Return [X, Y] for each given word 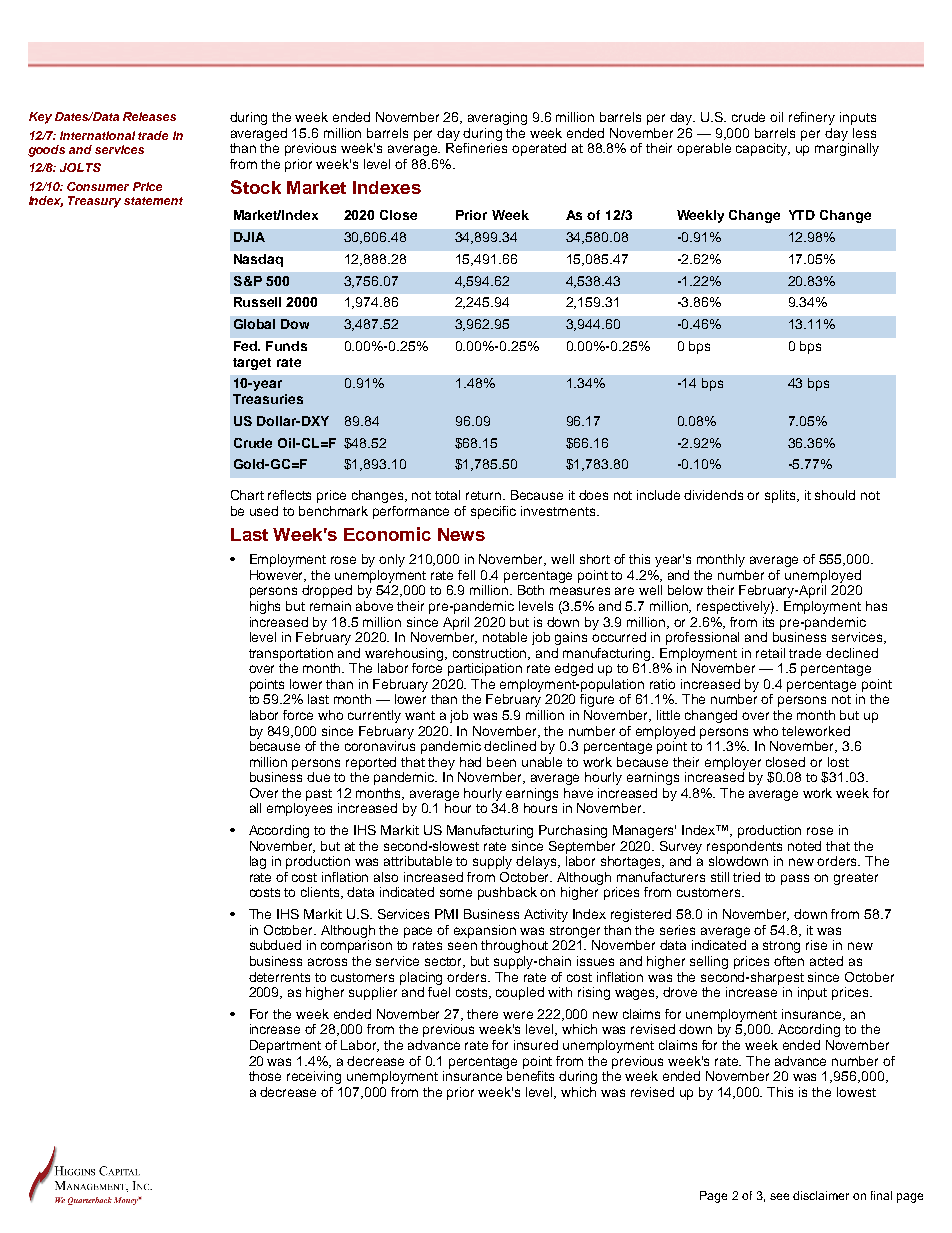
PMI [446, 914]
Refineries [476, 148]
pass [795, 879]
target [252, 364]
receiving [314, 1077]
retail [770, 653]
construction [491, 654]
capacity [763, 149]
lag [258, 862]
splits [782, 496]
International [97, 135]
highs [265, 607]
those [265, 1076]
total [447, 495]
